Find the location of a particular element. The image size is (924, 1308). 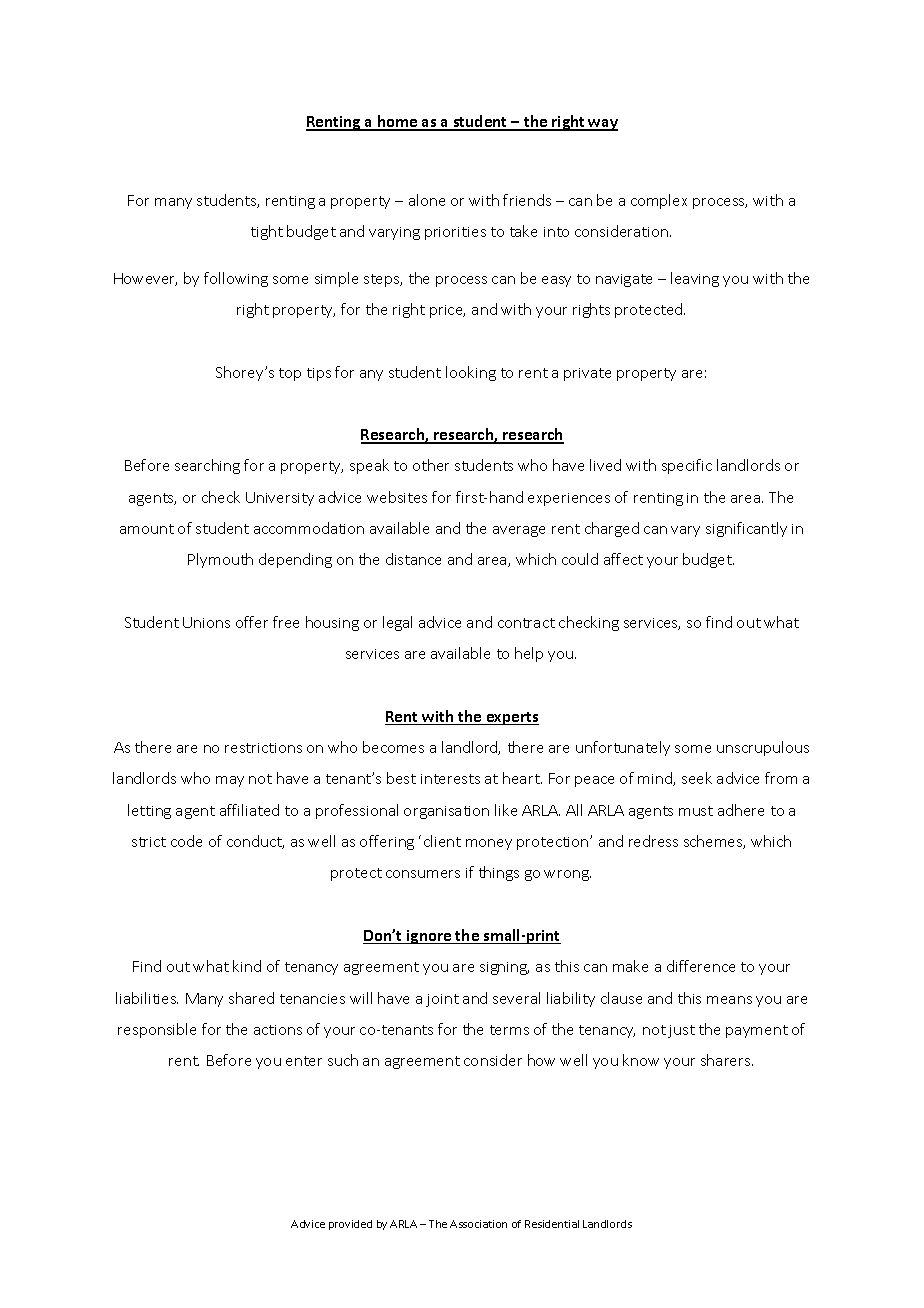

alone is located at coordinates (427, 200).
